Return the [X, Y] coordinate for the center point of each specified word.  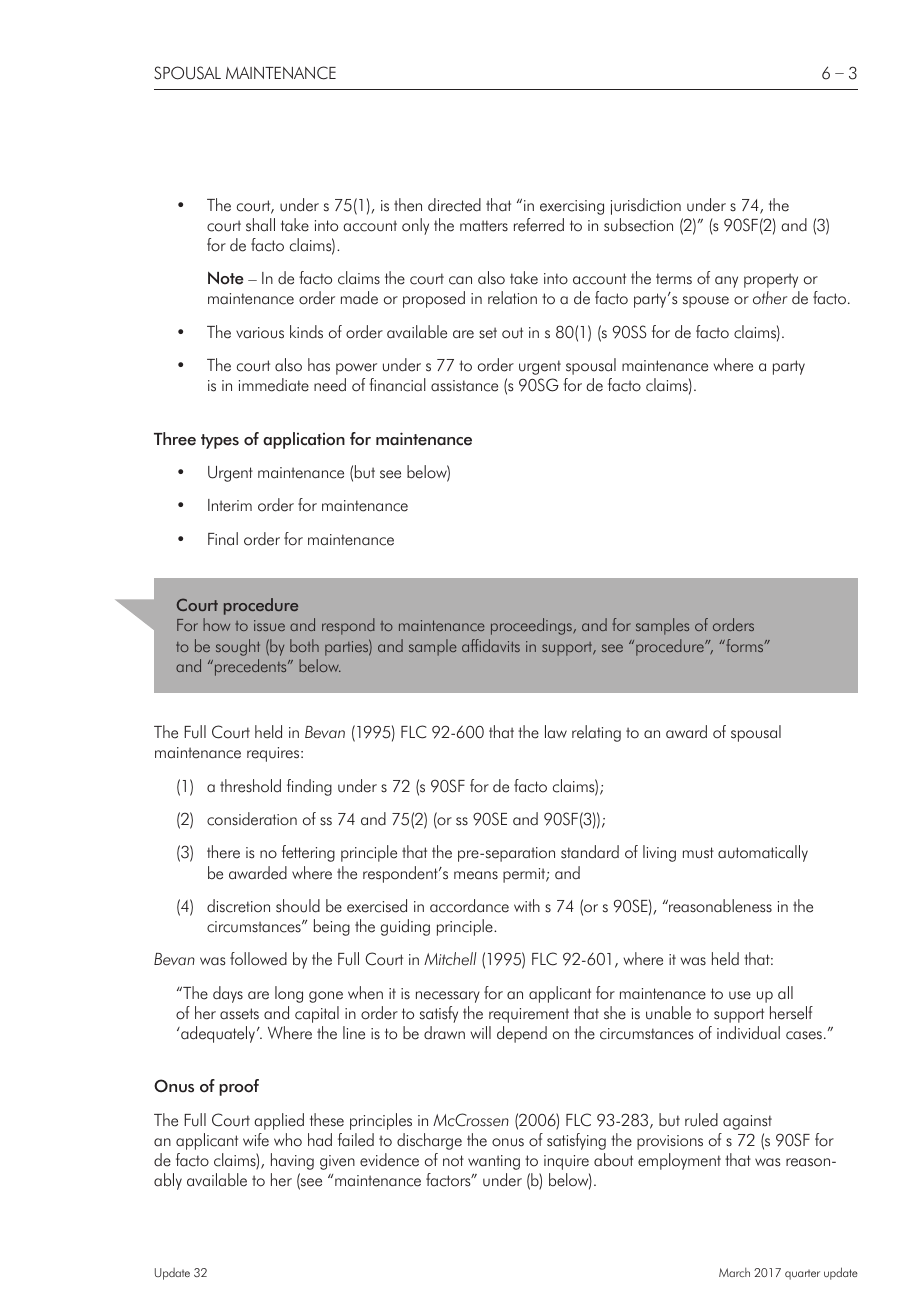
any [726, 282]
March [734, 1272]
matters [484, 226]
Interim [230, 505]
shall [260, 225]
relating [596, 733]
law [556, 732]
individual [748, 1033]
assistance [464, 386]
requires [274, 754]
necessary [448, 997]
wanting [494, 1162]
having [292, 1161]
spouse [706, 302]
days [228, 994]
